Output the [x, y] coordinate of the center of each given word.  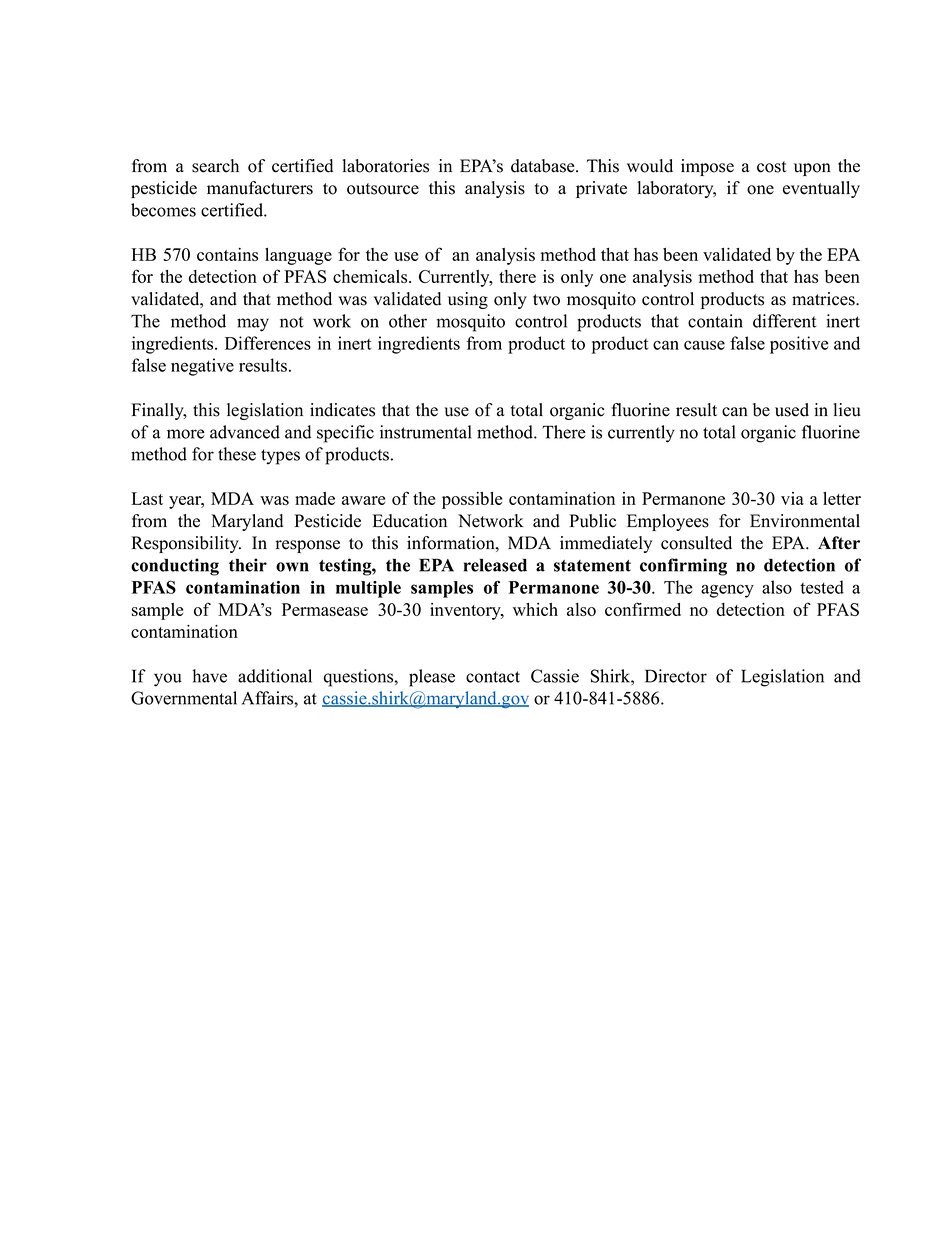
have [209, 676]
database [544, 166]
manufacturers [260, 188]
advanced [245, 432]
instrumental [425, 432]
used [792, 410]
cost [772, 167]
